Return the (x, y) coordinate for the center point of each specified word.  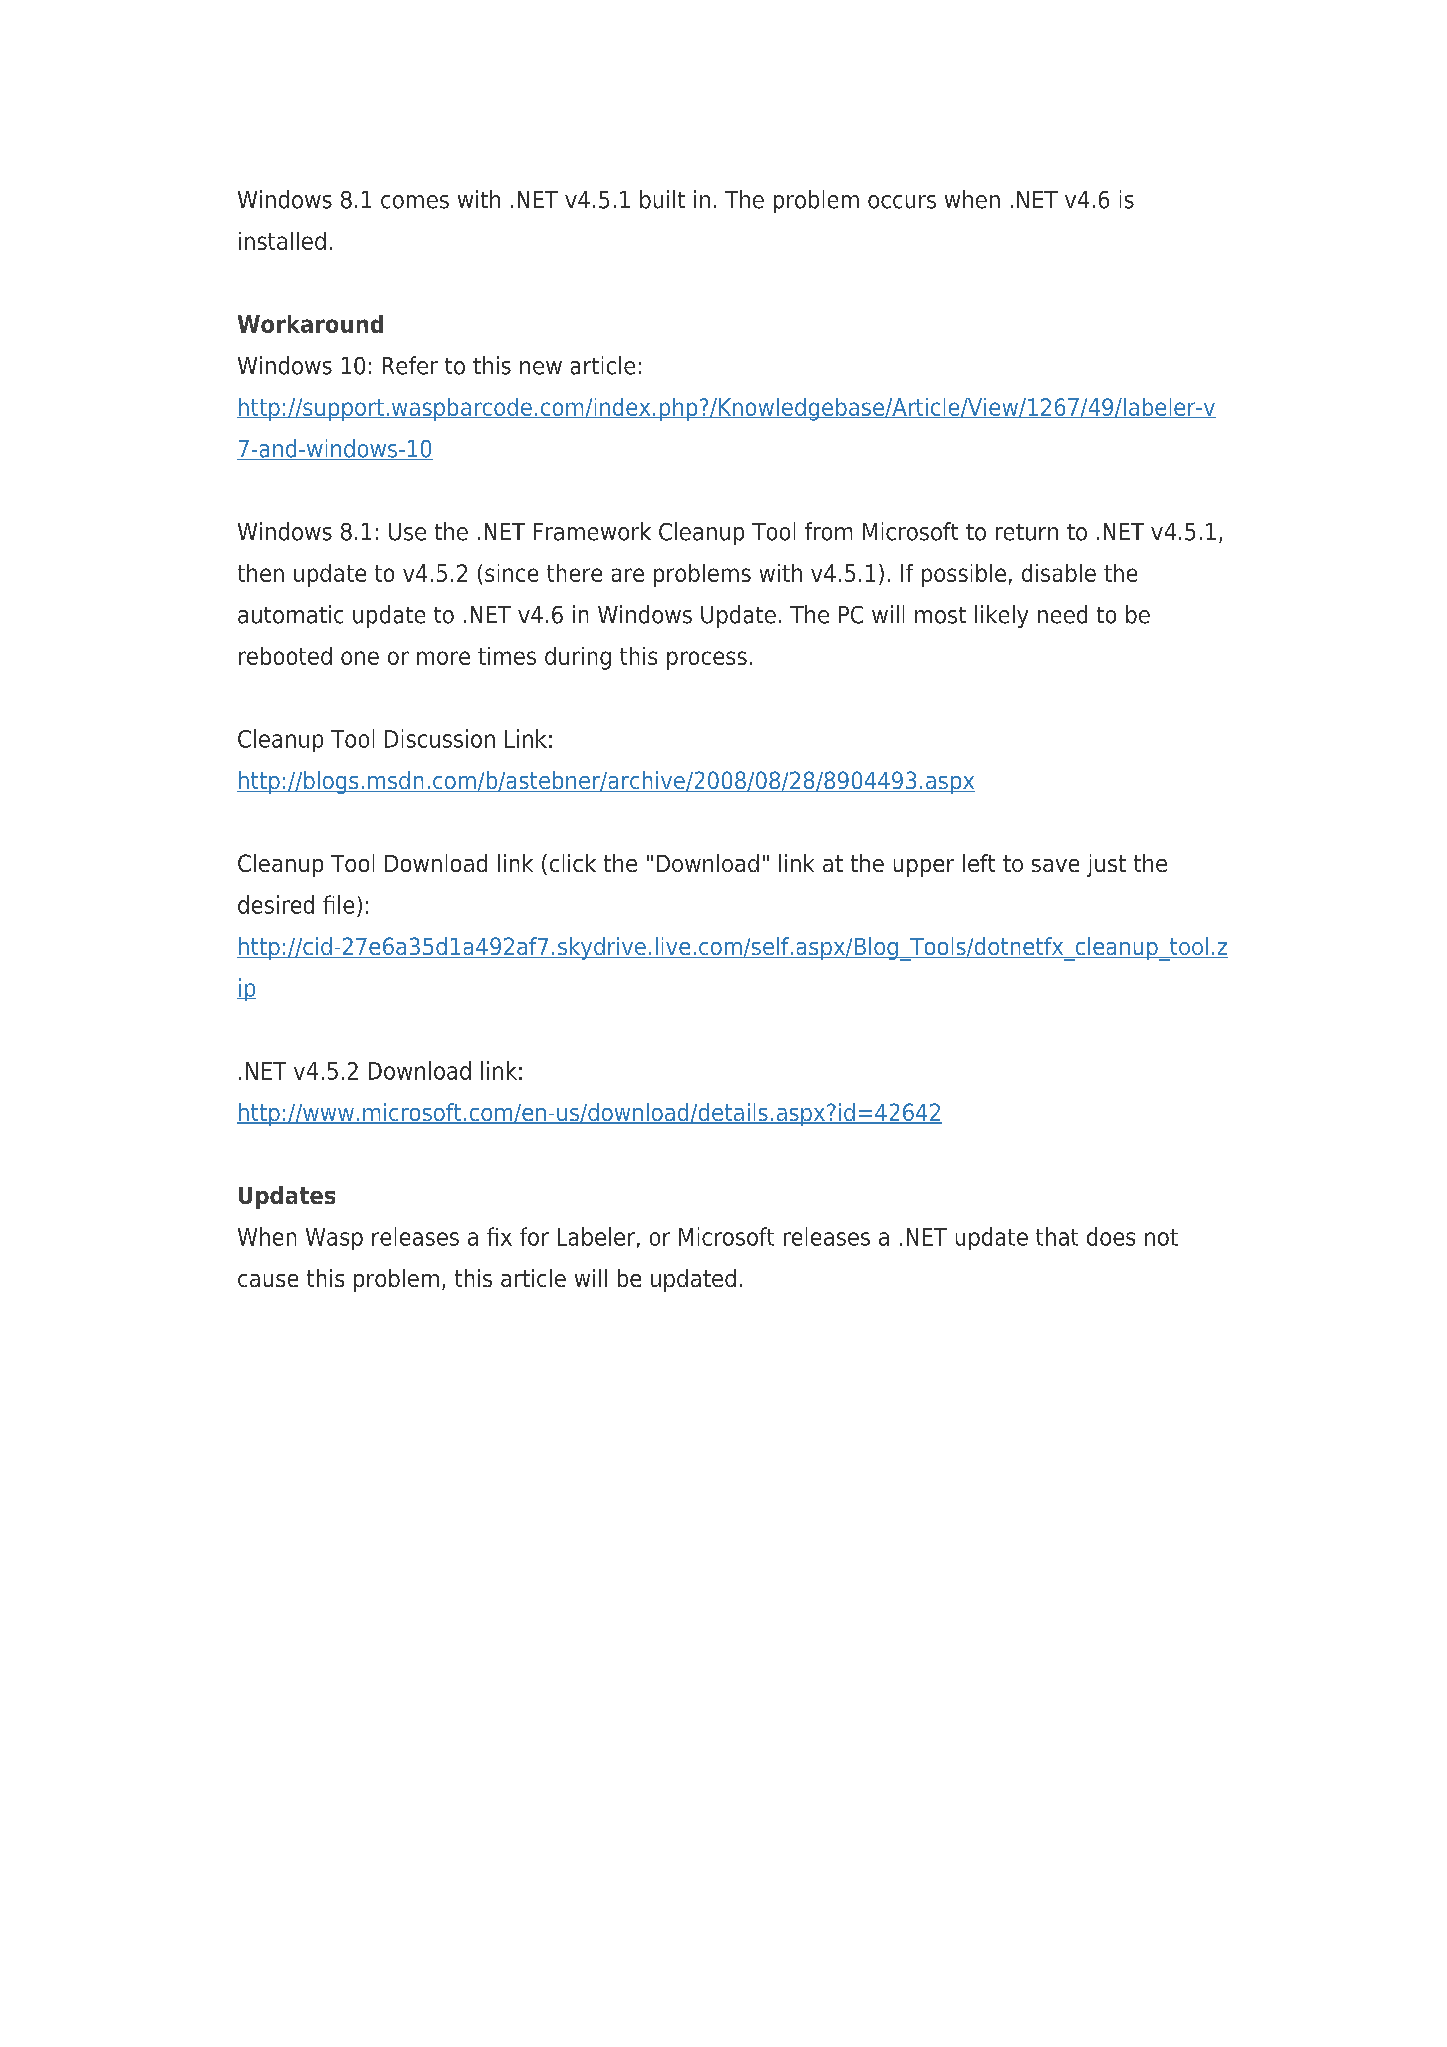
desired (276, 904)
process (707, 660)
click (573, 863)
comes (415, 202)
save (1055, 865)
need (1062, 614)
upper (924, 868)
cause (268, 1280)
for (534, 1236)
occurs (902, 202)
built (662, 199)
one (360, 658)
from (828, 531)
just (1106, 865)
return (1027, 532)
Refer (410, 365)
